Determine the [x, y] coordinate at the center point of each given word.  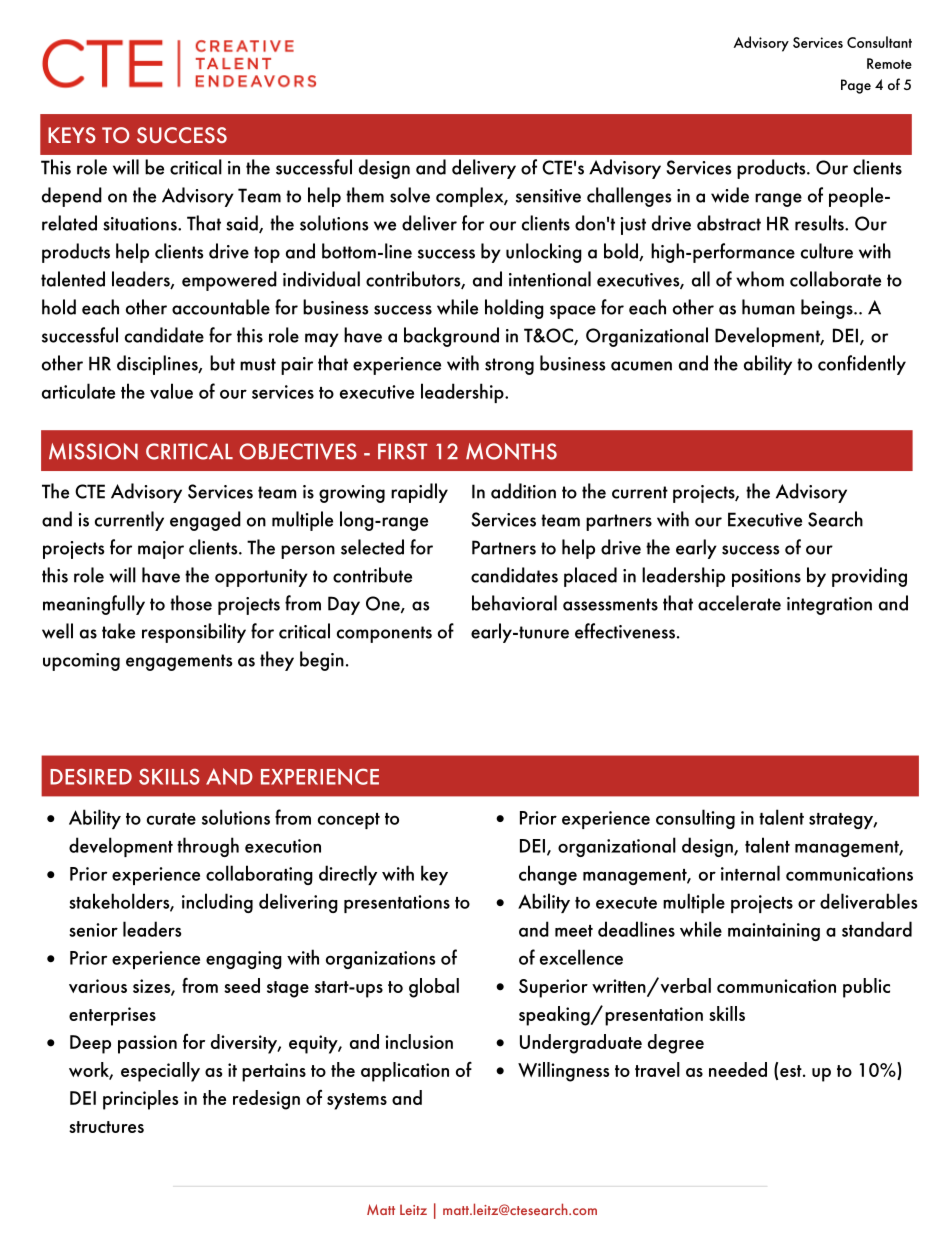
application [405, 1072]
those [191, 603]
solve [410, 195]
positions [766, 578]
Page [856, 86]
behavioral [514, 603]
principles [140, 1100]
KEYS [72, 135]
